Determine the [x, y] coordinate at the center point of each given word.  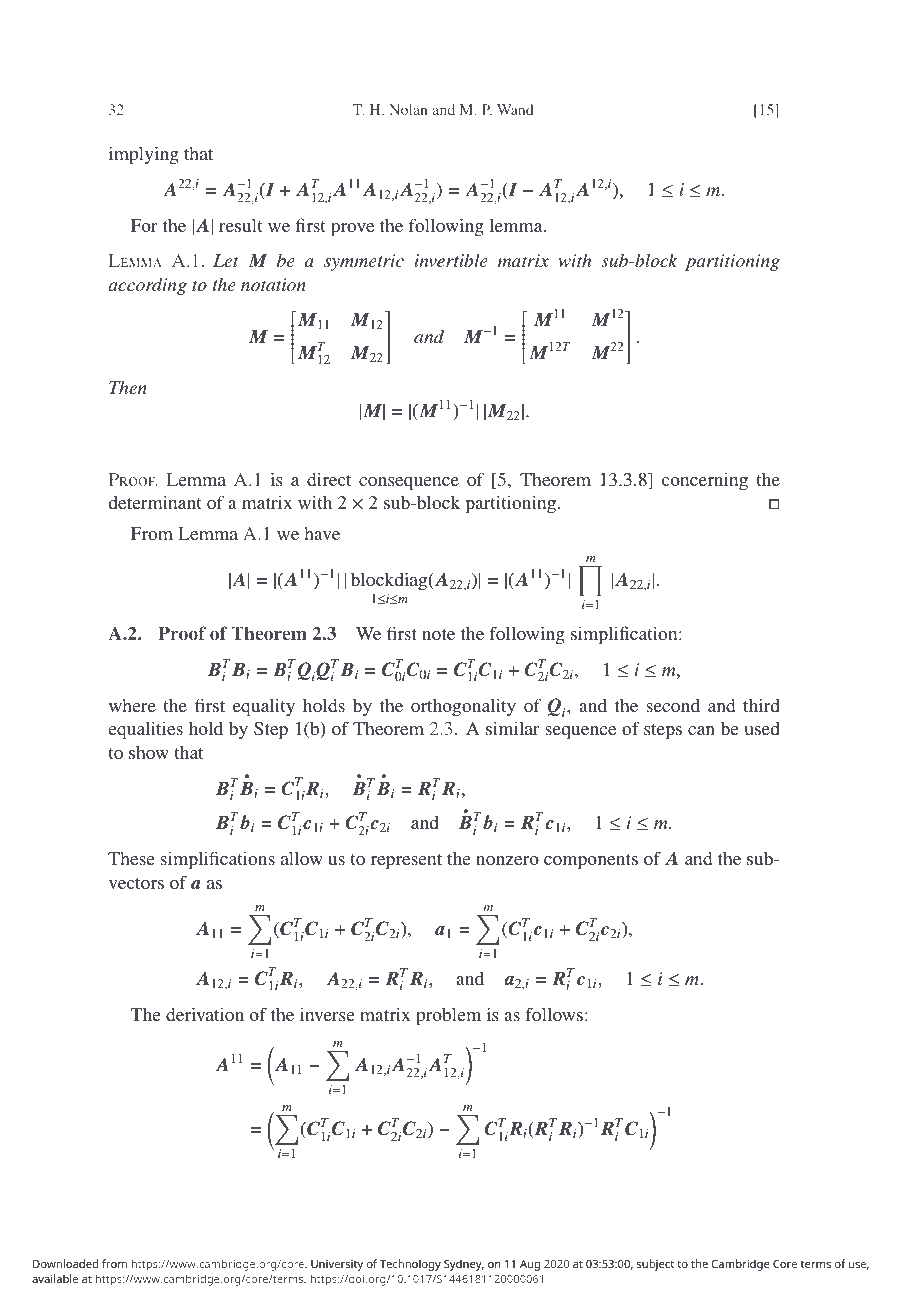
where [132, 705]
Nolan [408, 109]
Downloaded [65, 1263]
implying [143, 155]
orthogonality [463, 707]
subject [655, 1265]
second [673, 705]
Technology [410, 1265]
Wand [515, 109]
